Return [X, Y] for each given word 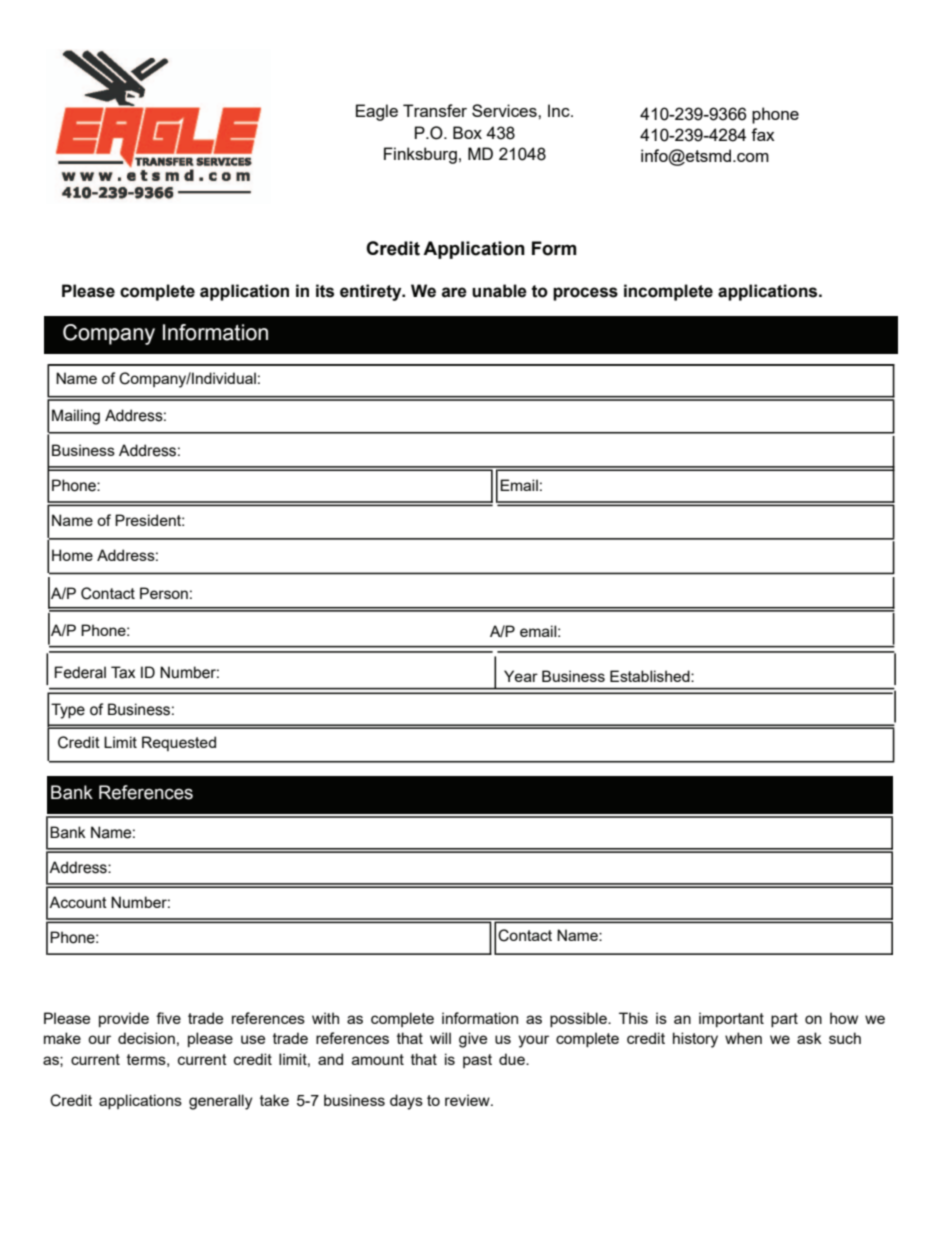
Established [651, 676]
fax [763, 134]
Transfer [435, 110]
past [477, 1061]
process [585, 294]
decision [146, 1038]
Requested [179, 743]
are [454, 292]
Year [521, 676]
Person [164, 593]
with [325, 1018]
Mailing [76, 417]
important [731, 1019]
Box [467, 132]
